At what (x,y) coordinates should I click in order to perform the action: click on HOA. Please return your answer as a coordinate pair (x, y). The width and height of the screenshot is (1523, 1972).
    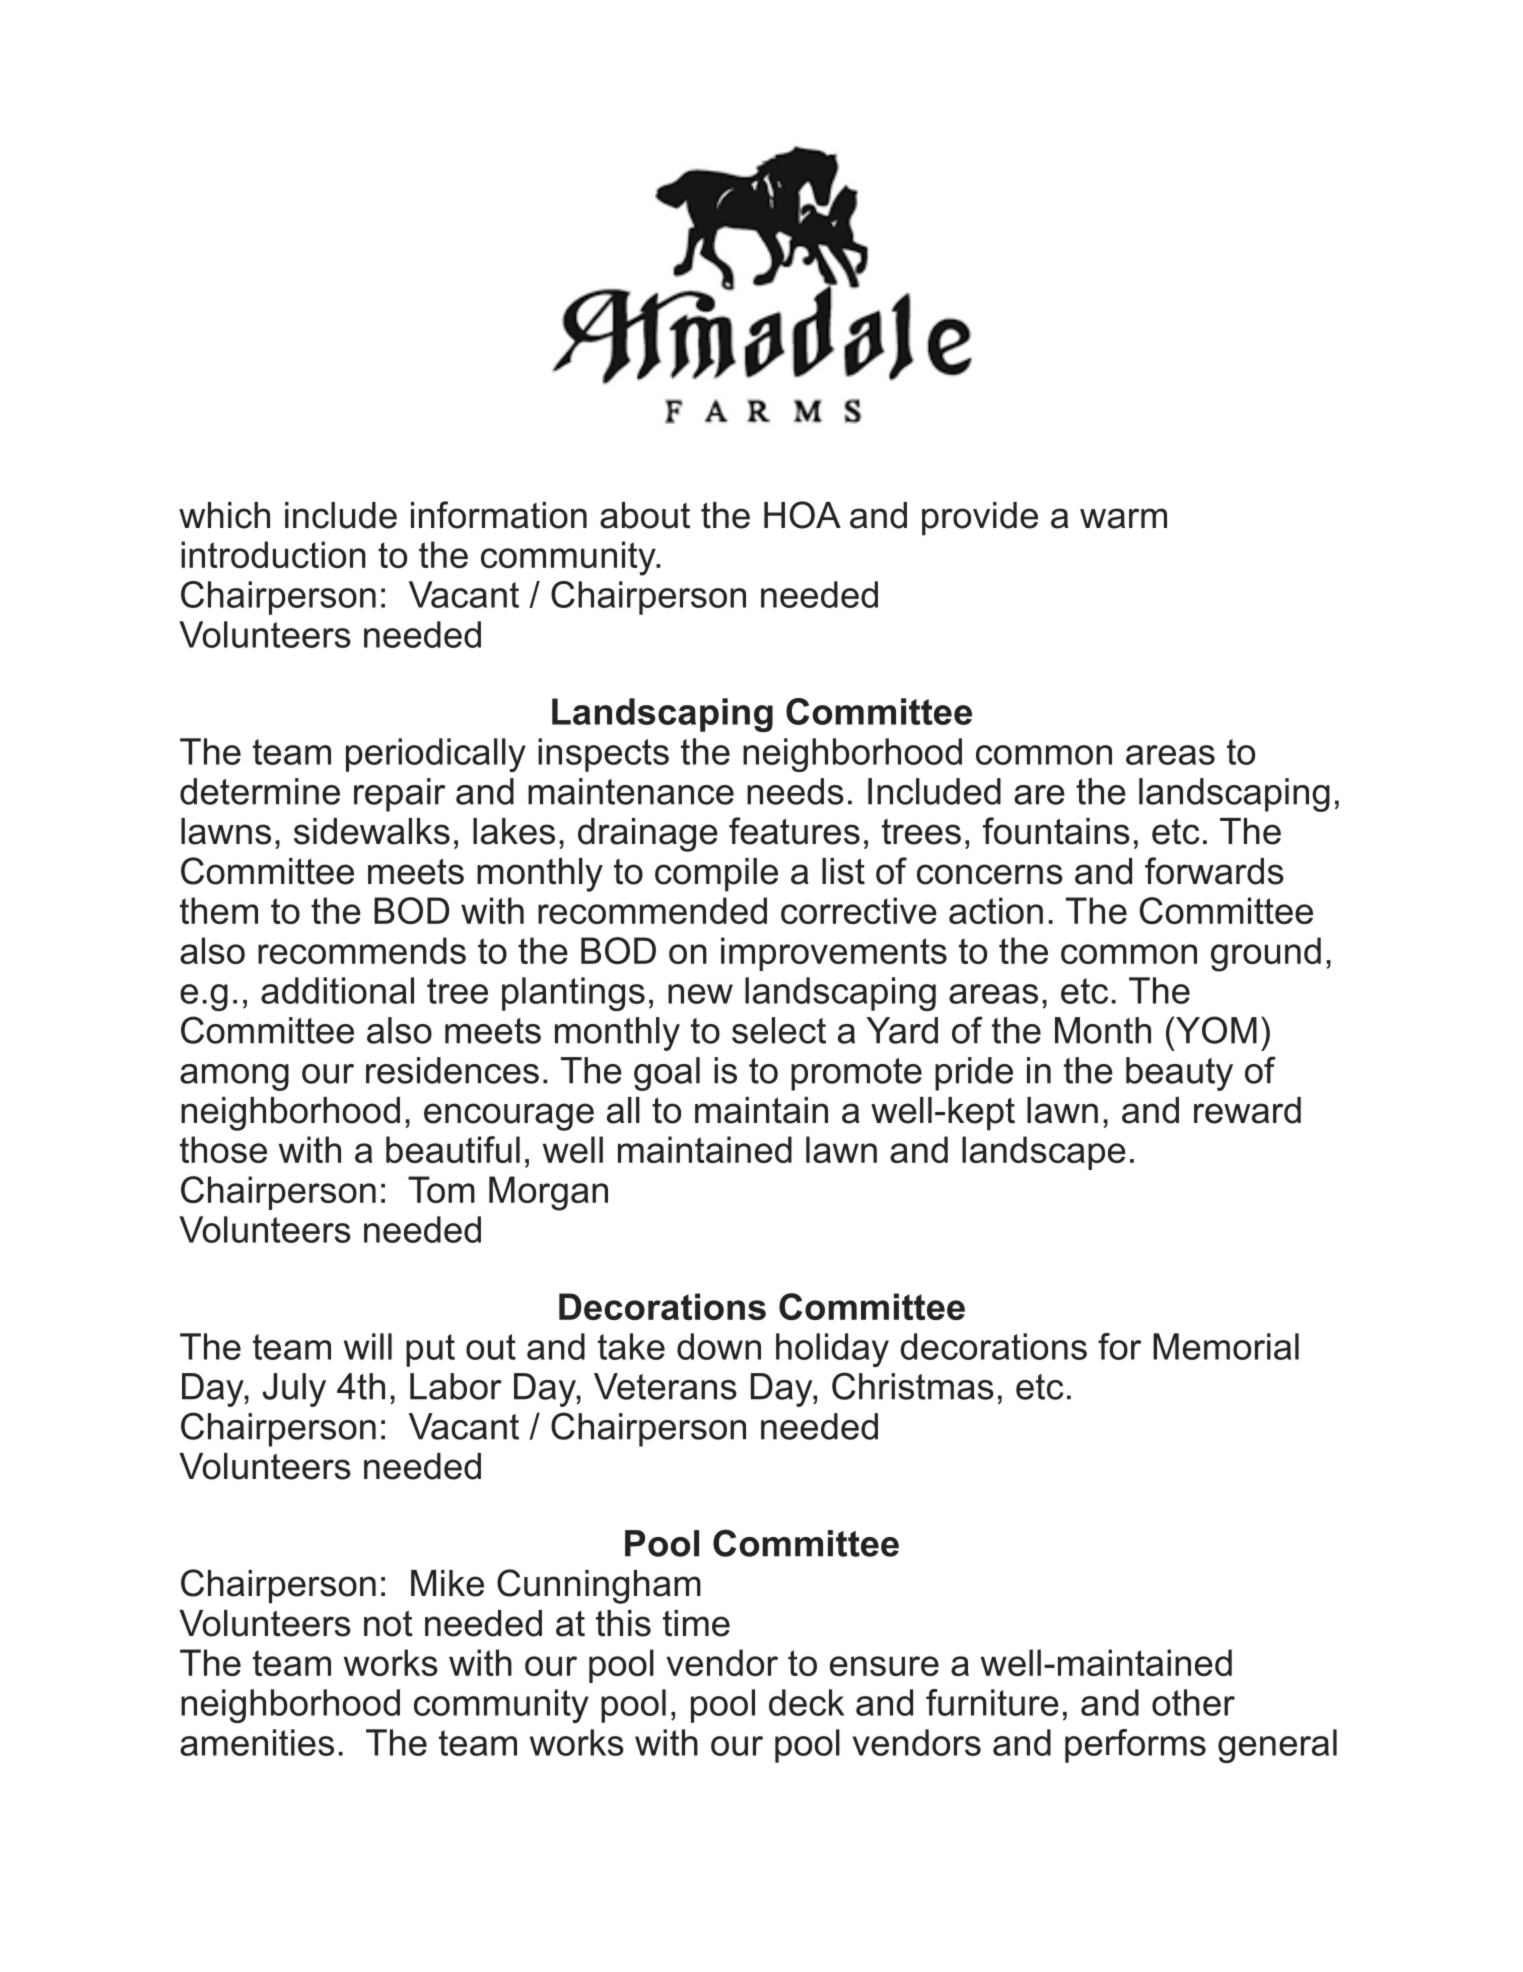
    Looking at the image, I should click on (802, 515).
